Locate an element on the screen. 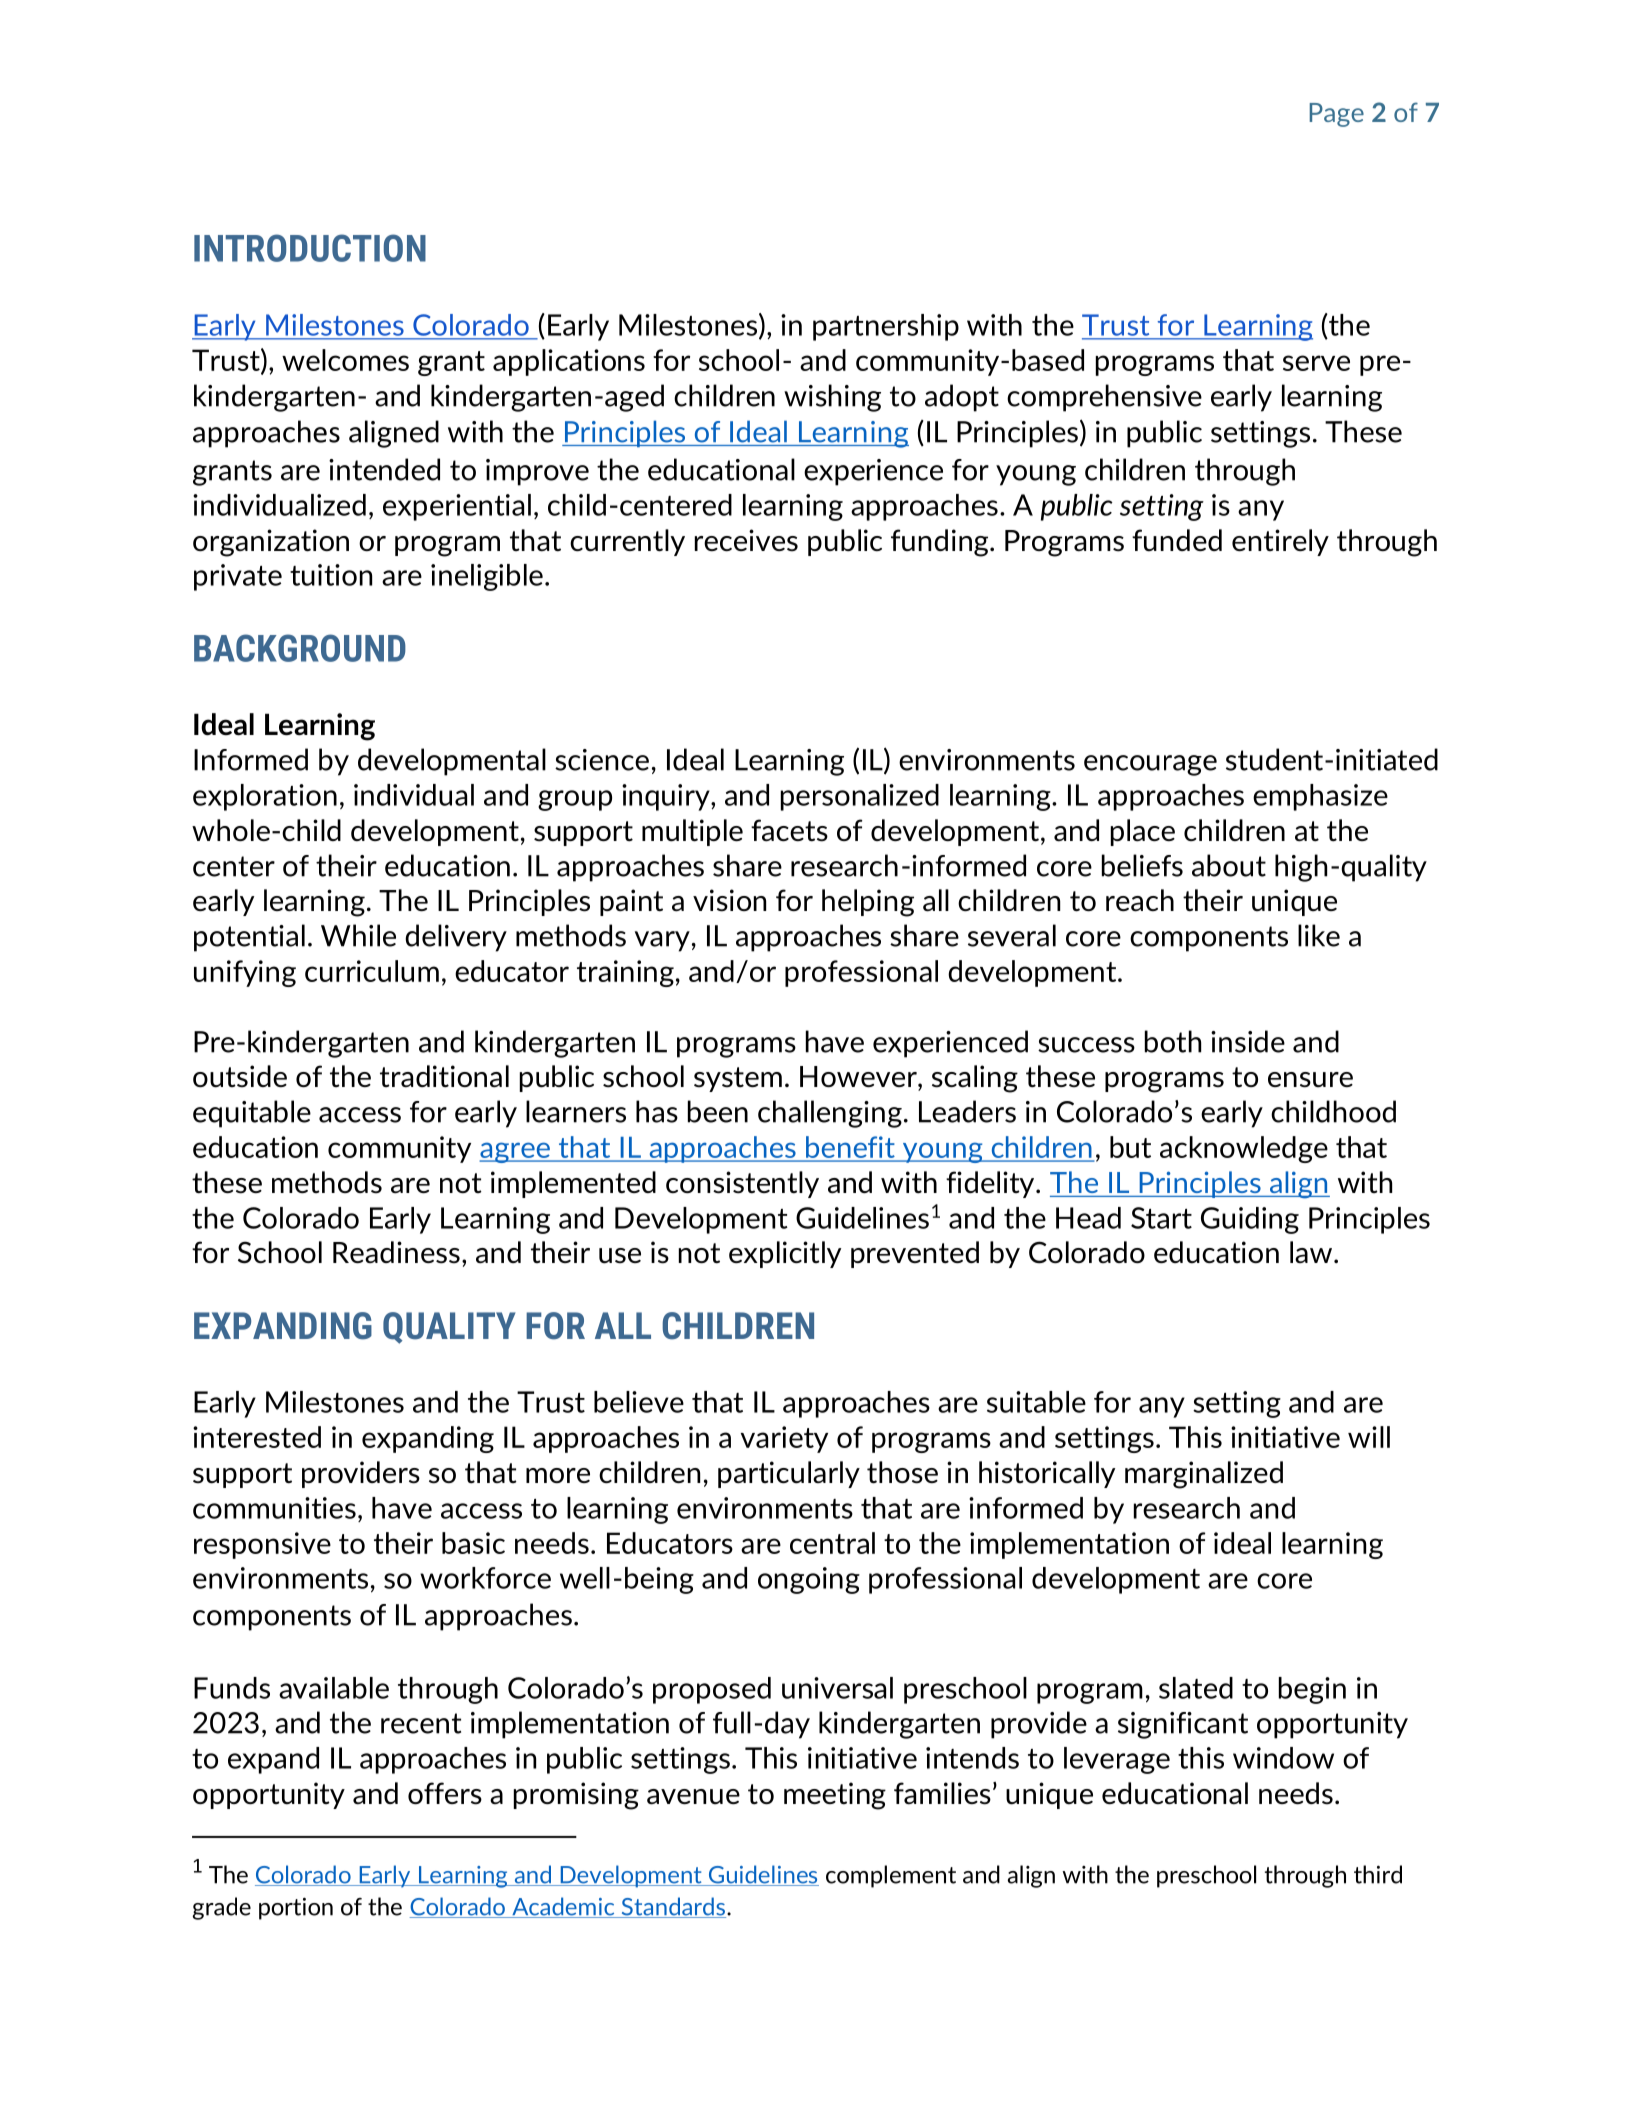 This screenshot has width=1632, height=2112. window is located at coordinates (1283, 1758).
